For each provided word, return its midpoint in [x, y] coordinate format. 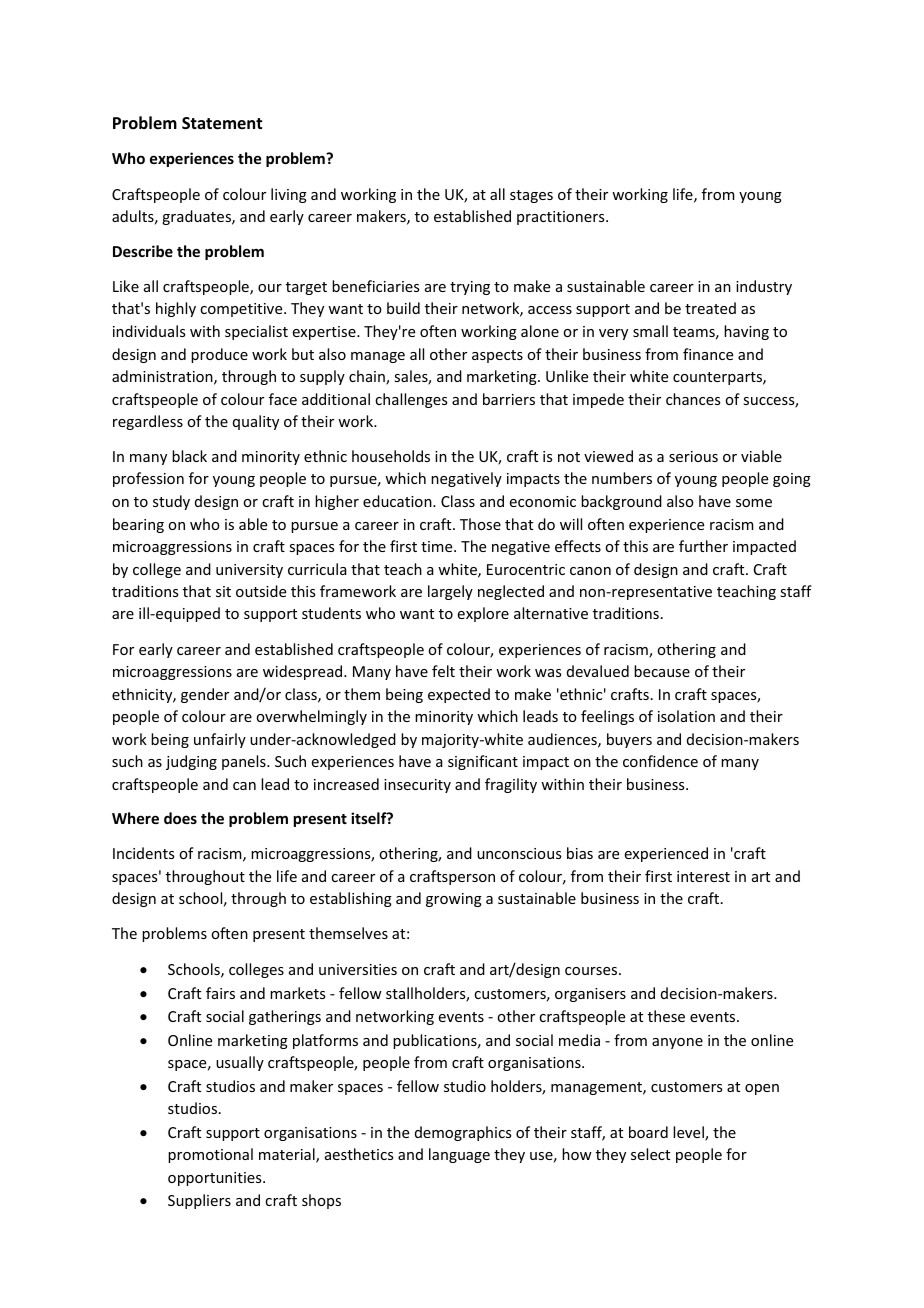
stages [531, 196]
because [662, 671]
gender [205, 695]
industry [764, 287]
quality [256, 422]
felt [443, 671]
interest [703, 876]
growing [454, 900]
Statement [222, 123]
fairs [220, 993]
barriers [509, 399]
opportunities [216, 1179]
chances [693, 399]
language [459, 1155]
